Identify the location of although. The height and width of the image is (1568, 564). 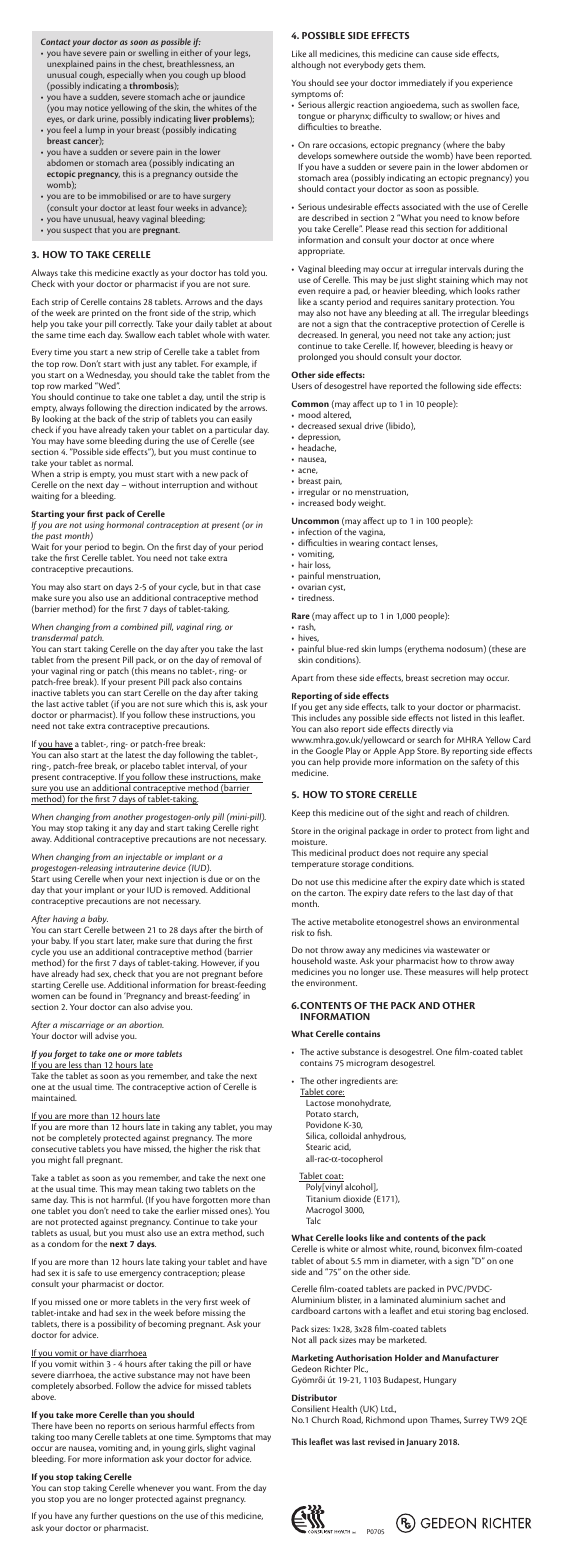
(308, 65).
